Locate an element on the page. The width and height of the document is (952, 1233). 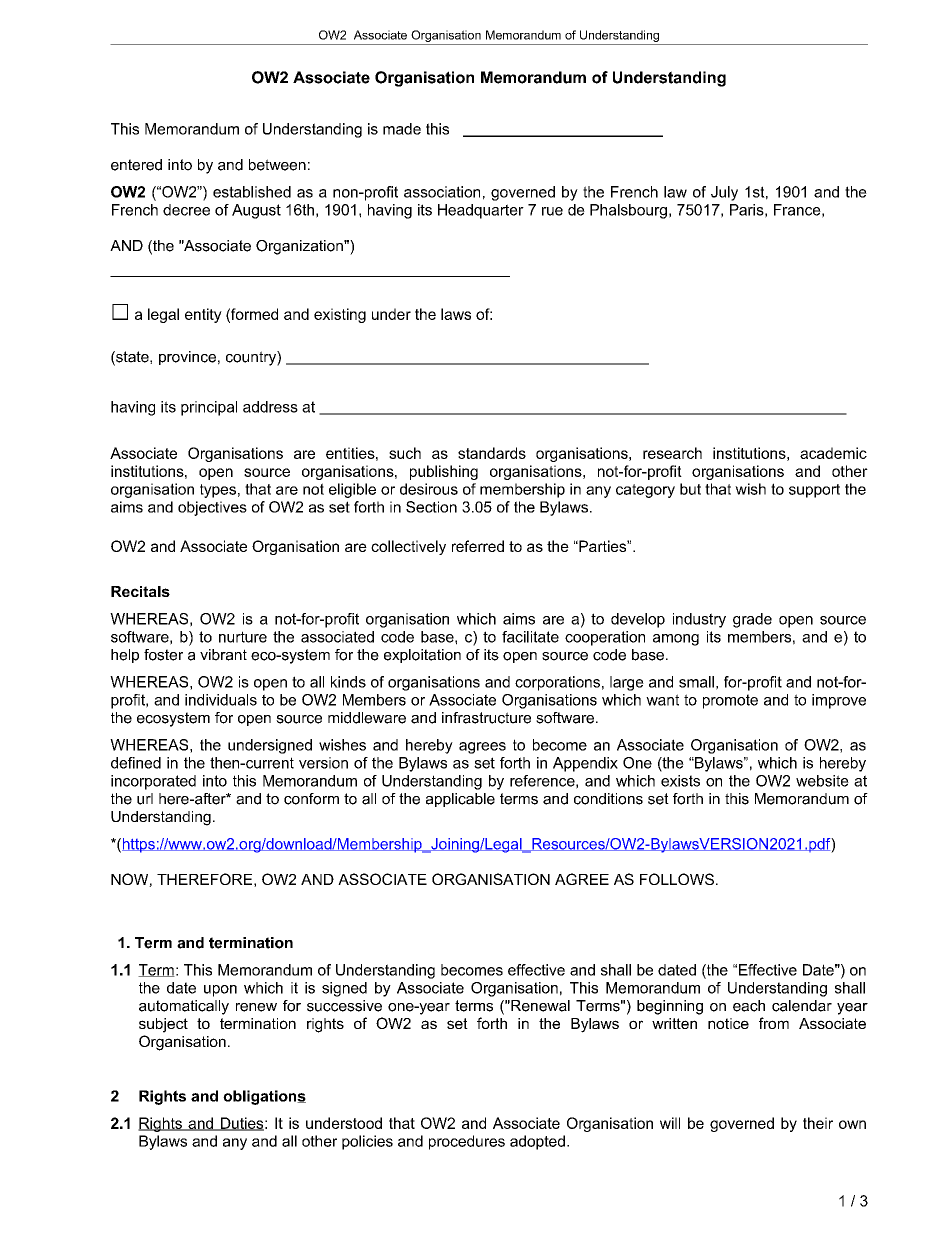
established is located at coordinates (252, 192).
